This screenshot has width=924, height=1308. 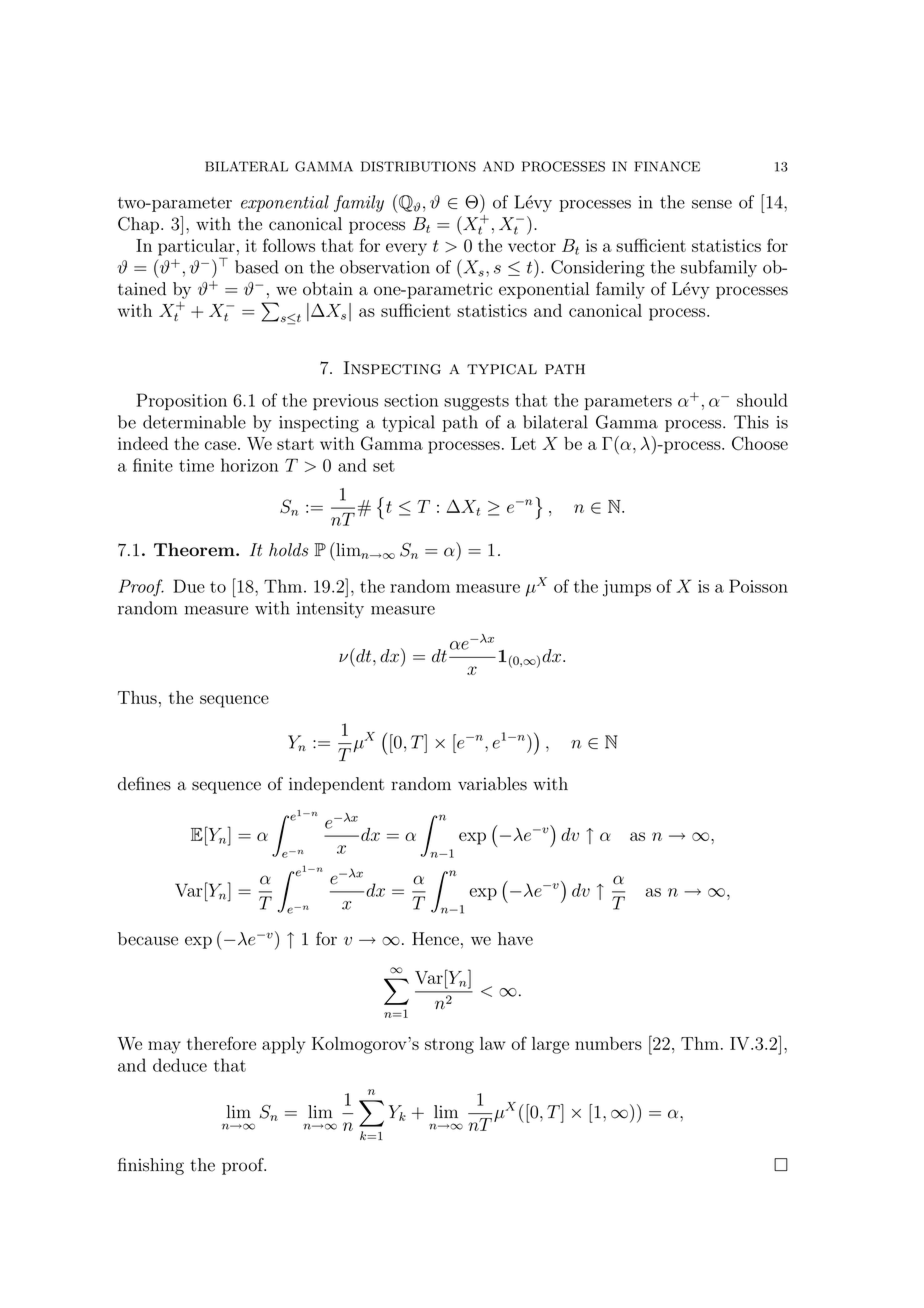 I want to click on have, so click(x=515, y=939).
